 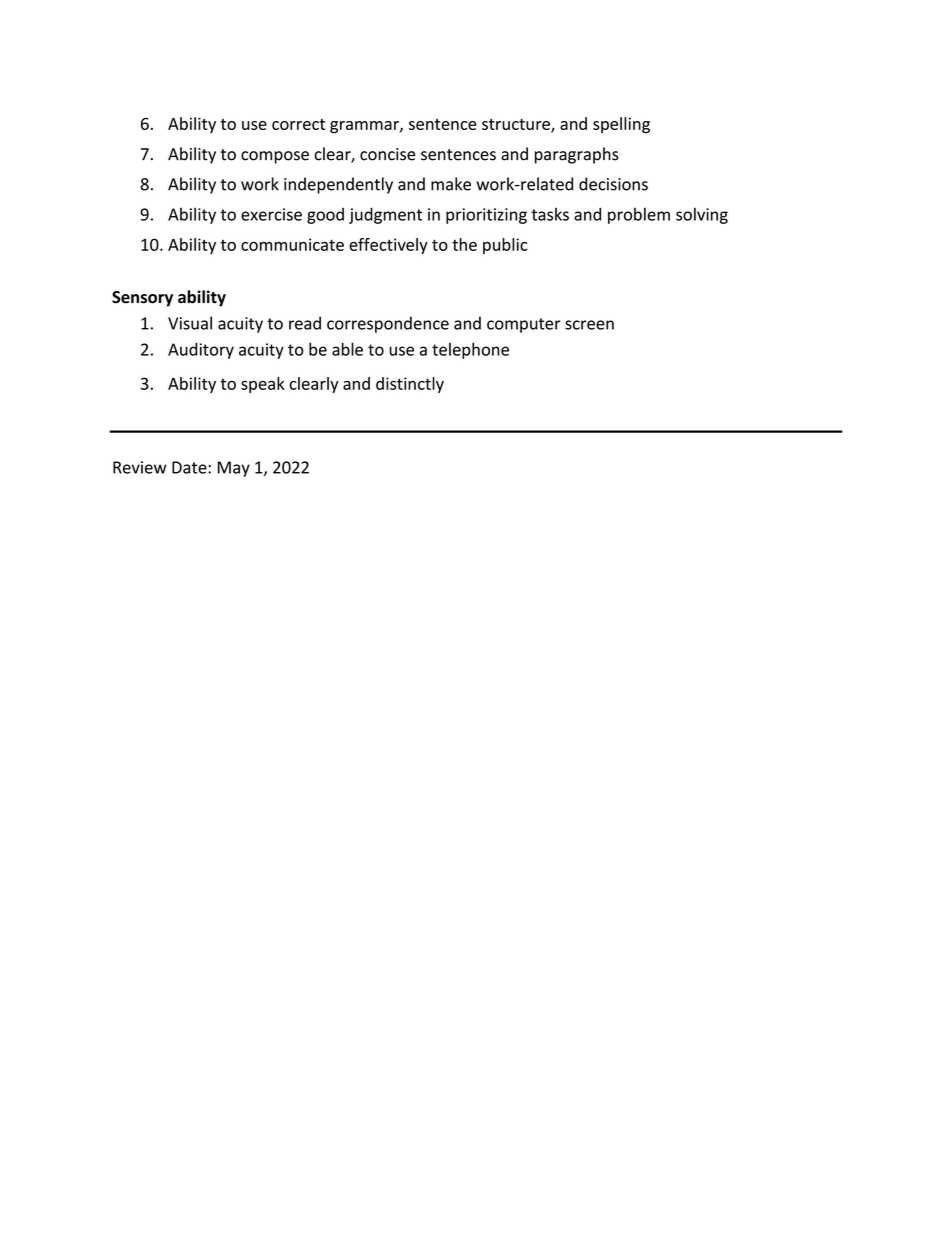 I want to click on spelling, so click(x=621, y=125).
